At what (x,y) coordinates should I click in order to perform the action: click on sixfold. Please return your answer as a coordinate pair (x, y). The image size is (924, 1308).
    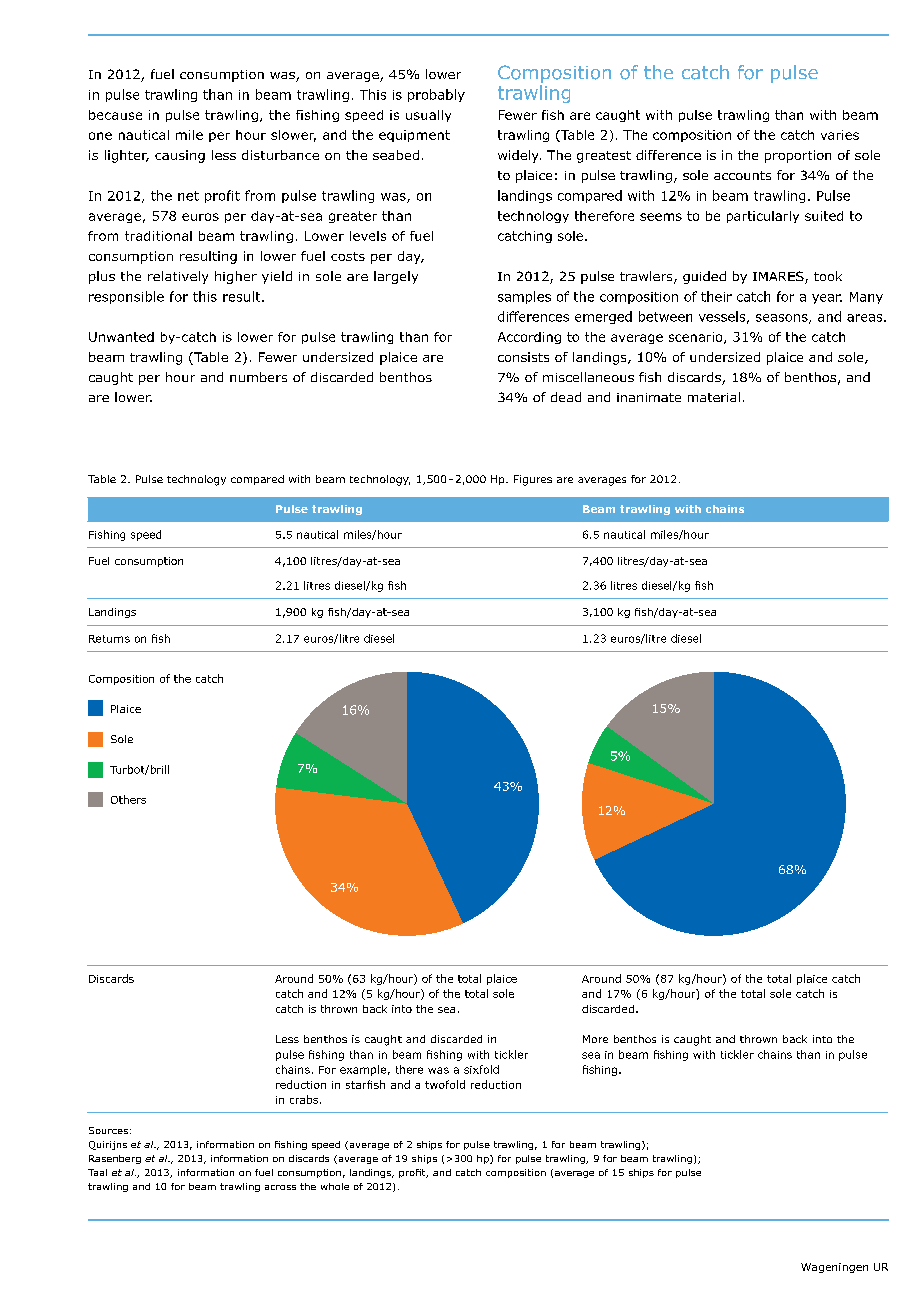
    Looking at the image, I should click on (481, 1069).
